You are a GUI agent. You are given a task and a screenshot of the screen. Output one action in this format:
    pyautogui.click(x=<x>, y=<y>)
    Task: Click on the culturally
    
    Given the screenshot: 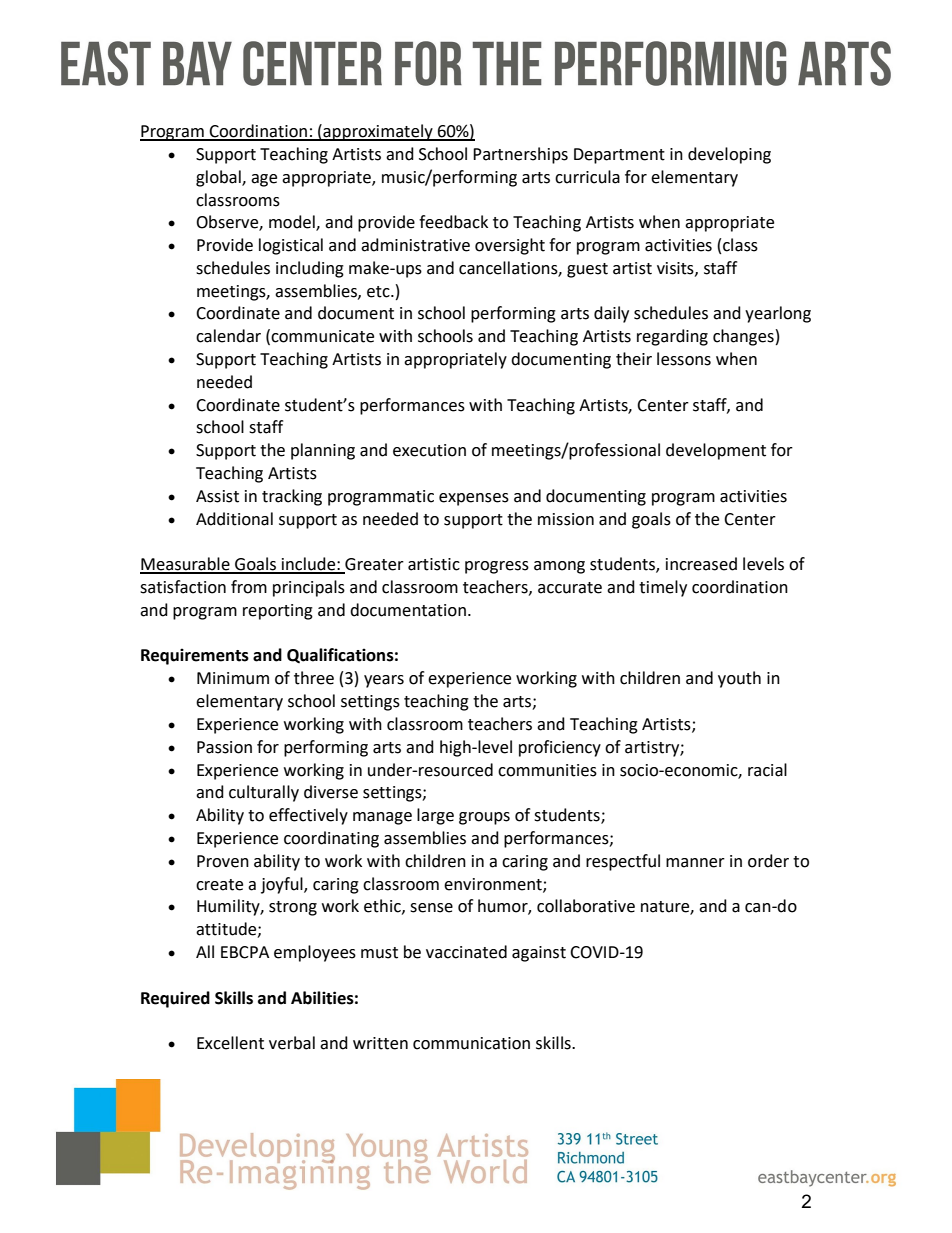 What is the action you would take?
    pyautogui.click(x=264, y=793)
